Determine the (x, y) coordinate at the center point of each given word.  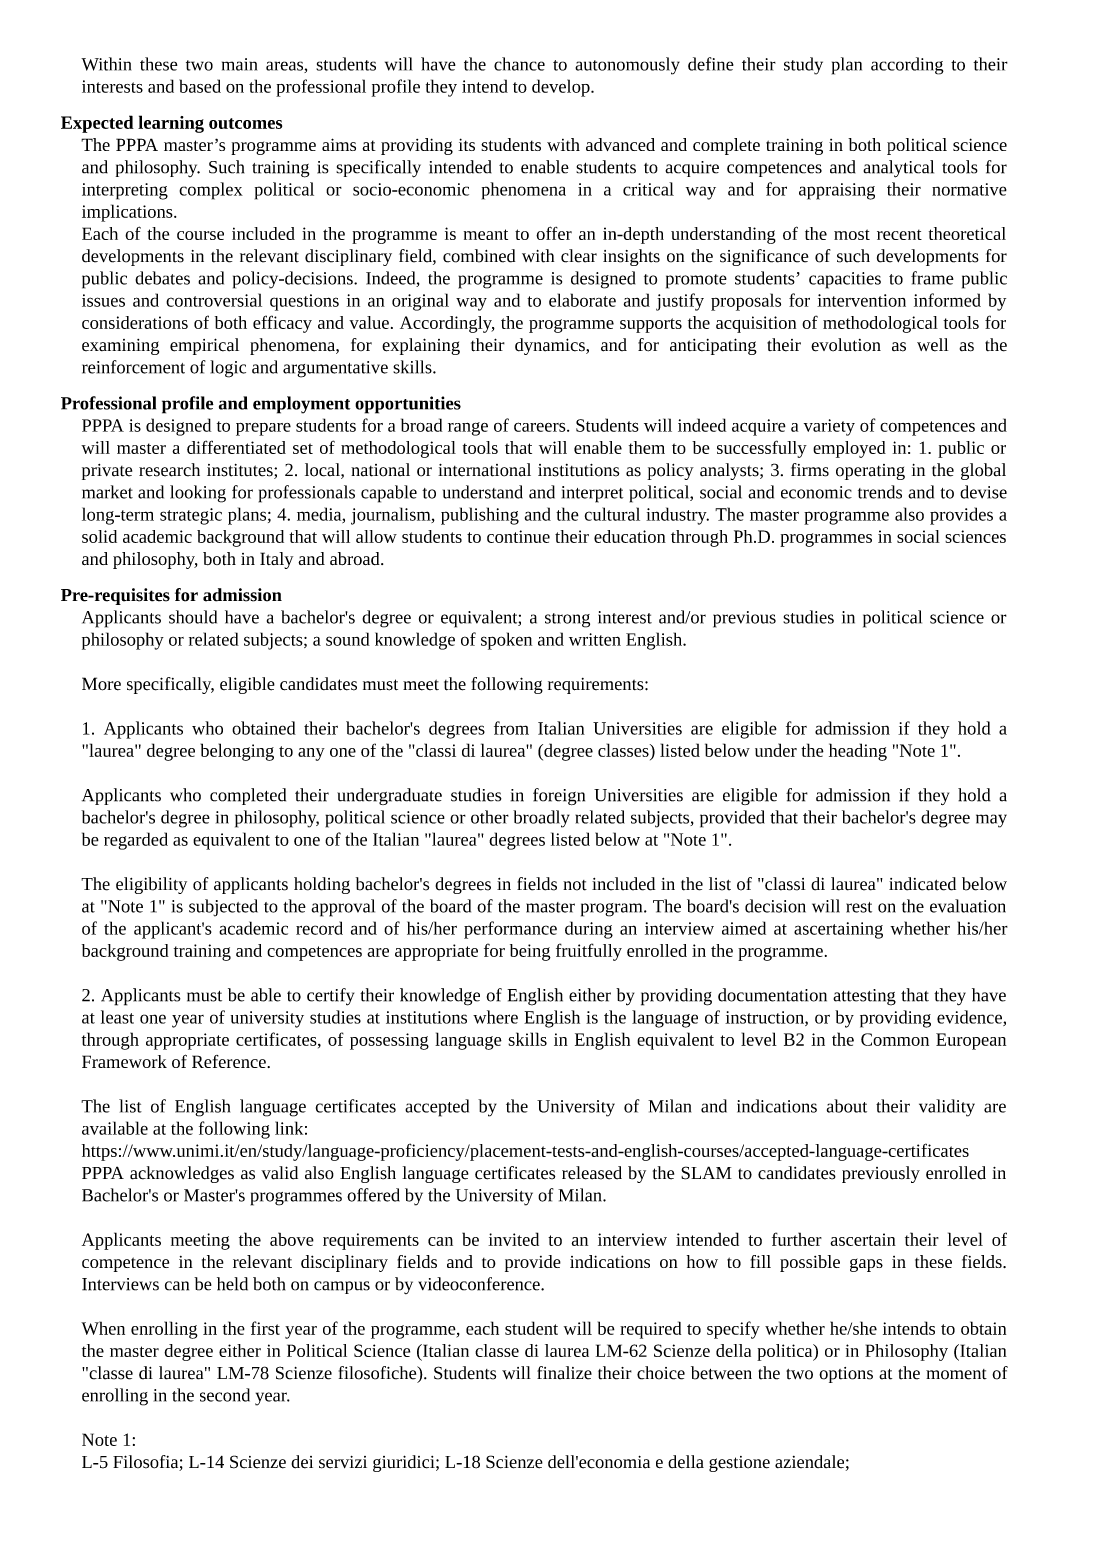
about (847, 1106)
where (495, 1017)
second (225, 1395)
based (200, 86)
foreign (559, 796)
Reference (230, 1061)
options (846, 1375)
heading (858, 752)
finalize (564, 1373)
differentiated (236, 447)
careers (541, 427)
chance (519, 64)
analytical (898, 169)
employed (849, 449)
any (311, 754)
